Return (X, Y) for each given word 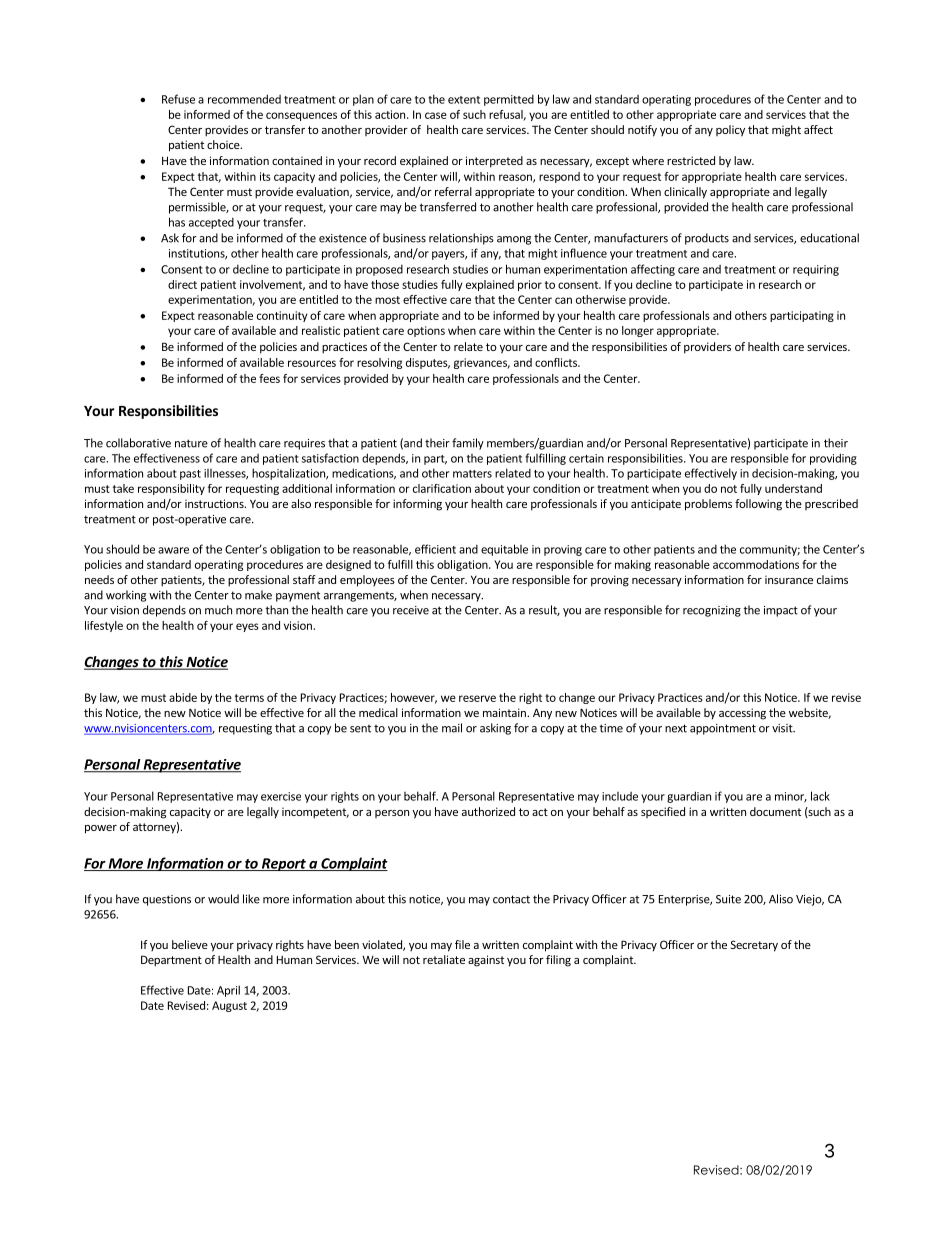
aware (173, 550)
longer (638, 331)
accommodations (756, 564)
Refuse (178, 99)
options (426, 331)
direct (182, 284)
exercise (281, 796)
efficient (435, 549)
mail (452, 728)
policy (730, 131)
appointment (723, 729)
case (436, 115)
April (228, 991)
